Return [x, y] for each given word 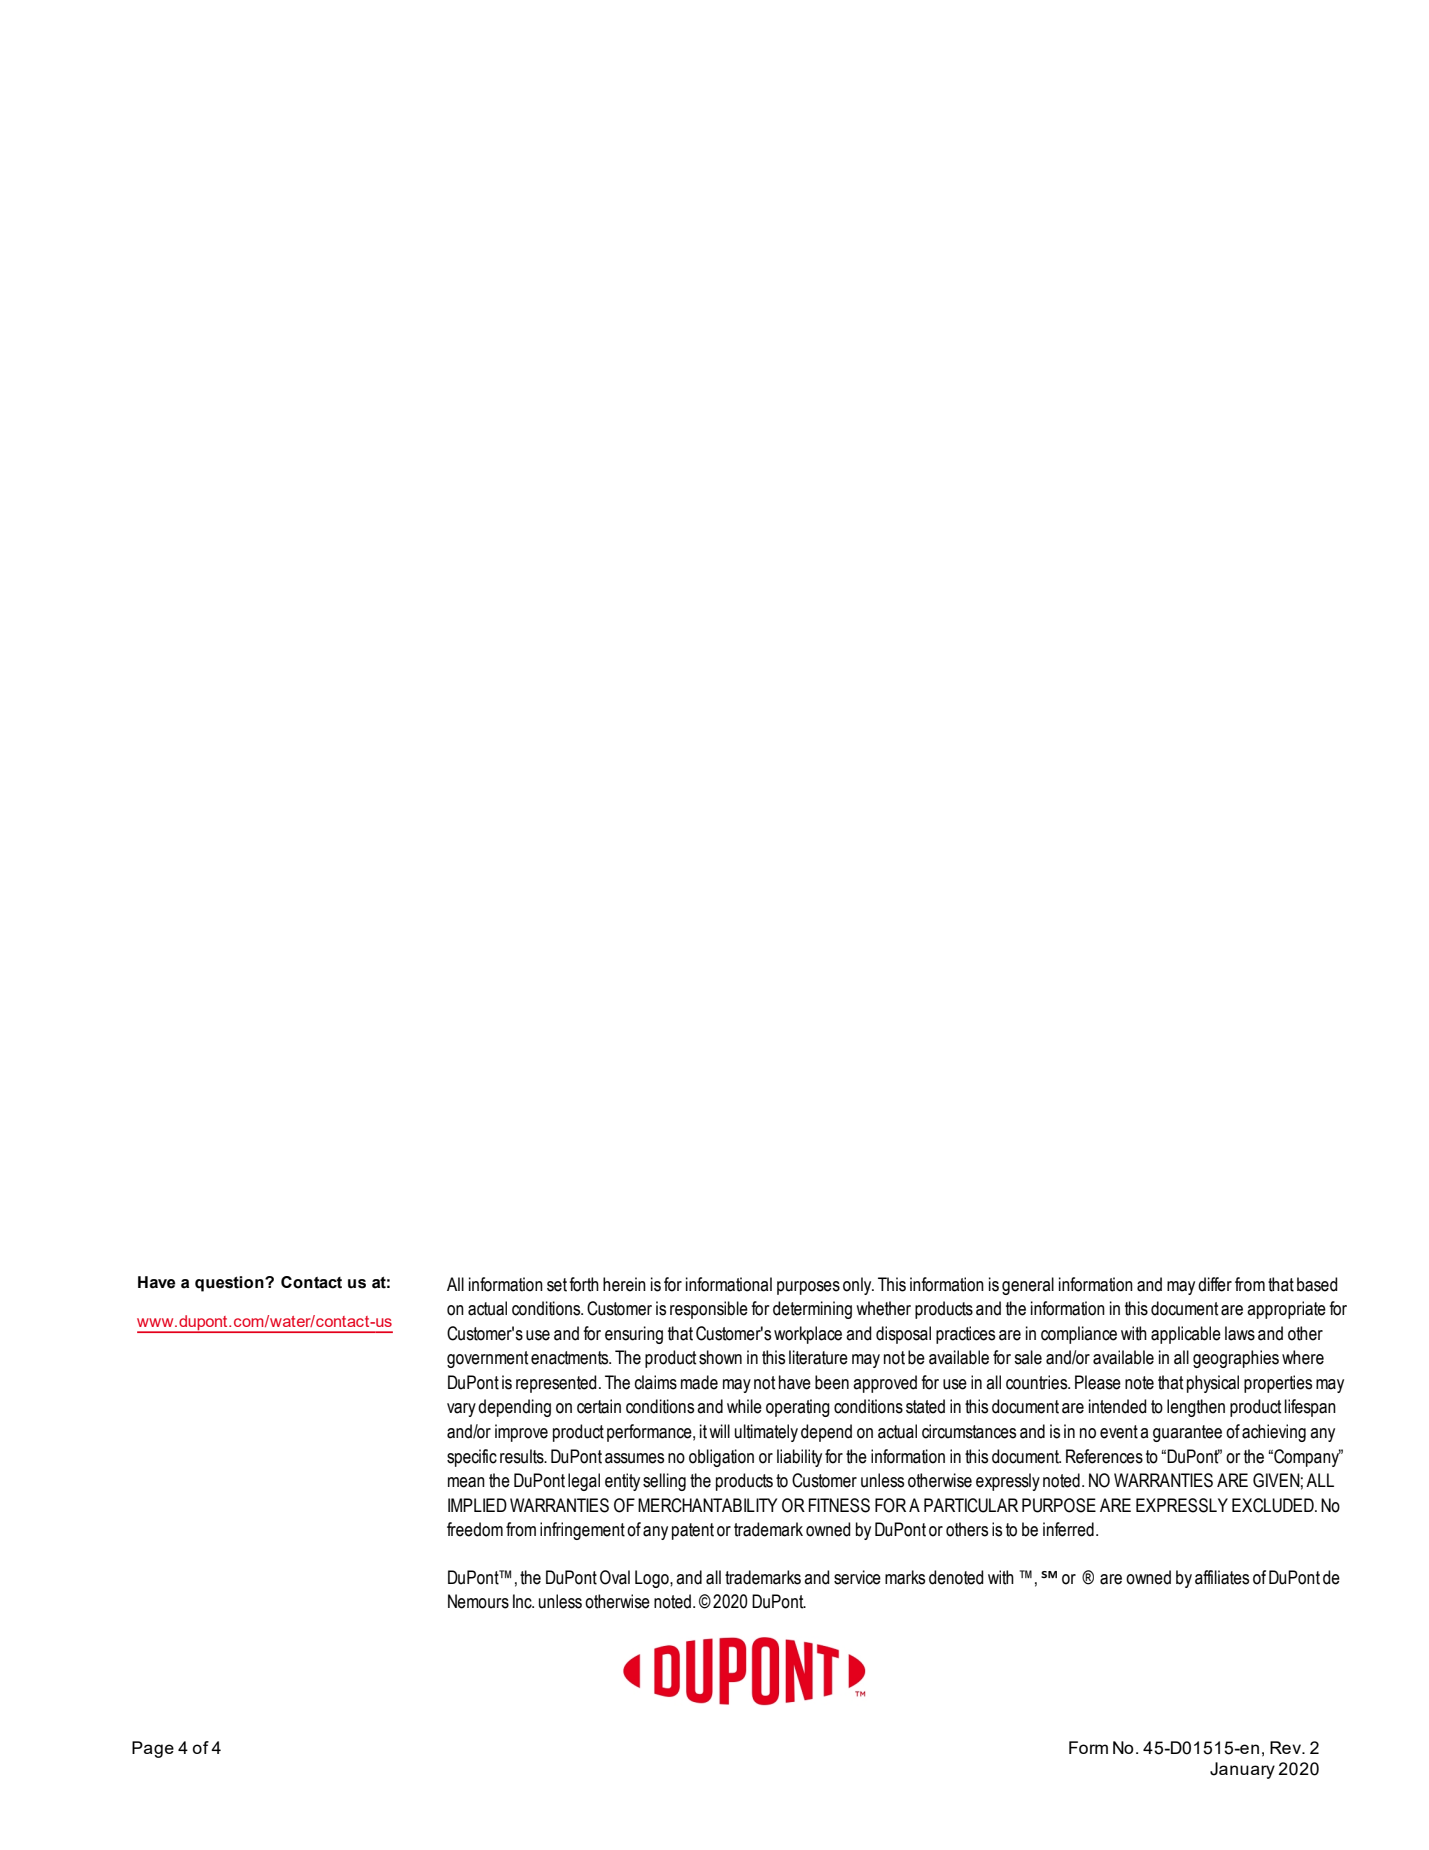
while [744, 1406]
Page [153, 1749]
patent [693, 1531]
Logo [653, 1579]
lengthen [1196, 1408]
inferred [1068, 1529]
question [230, 1284]
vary [461, 1410]
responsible [709, 1310]
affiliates [1222, 1577]
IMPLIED [477, 1505]
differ [1215, 1284]
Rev [1286, 1747]
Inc [523, 1601]
